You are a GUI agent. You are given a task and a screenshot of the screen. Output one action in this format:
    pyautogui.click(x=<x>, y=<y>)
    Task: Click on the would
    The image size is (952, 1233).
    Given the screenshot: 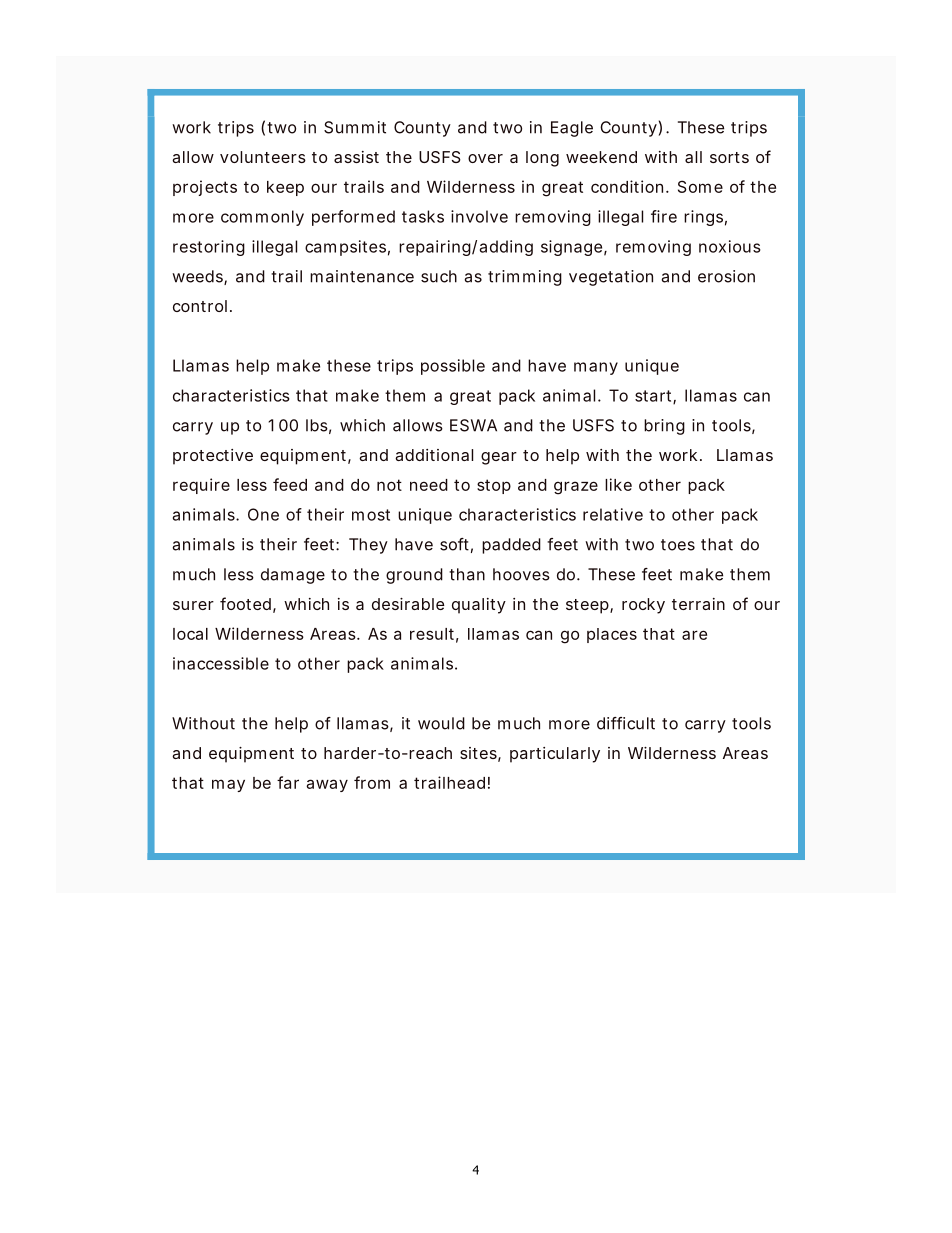 What is the action you would take?
    pyautogui.click(x=441, y=723)
